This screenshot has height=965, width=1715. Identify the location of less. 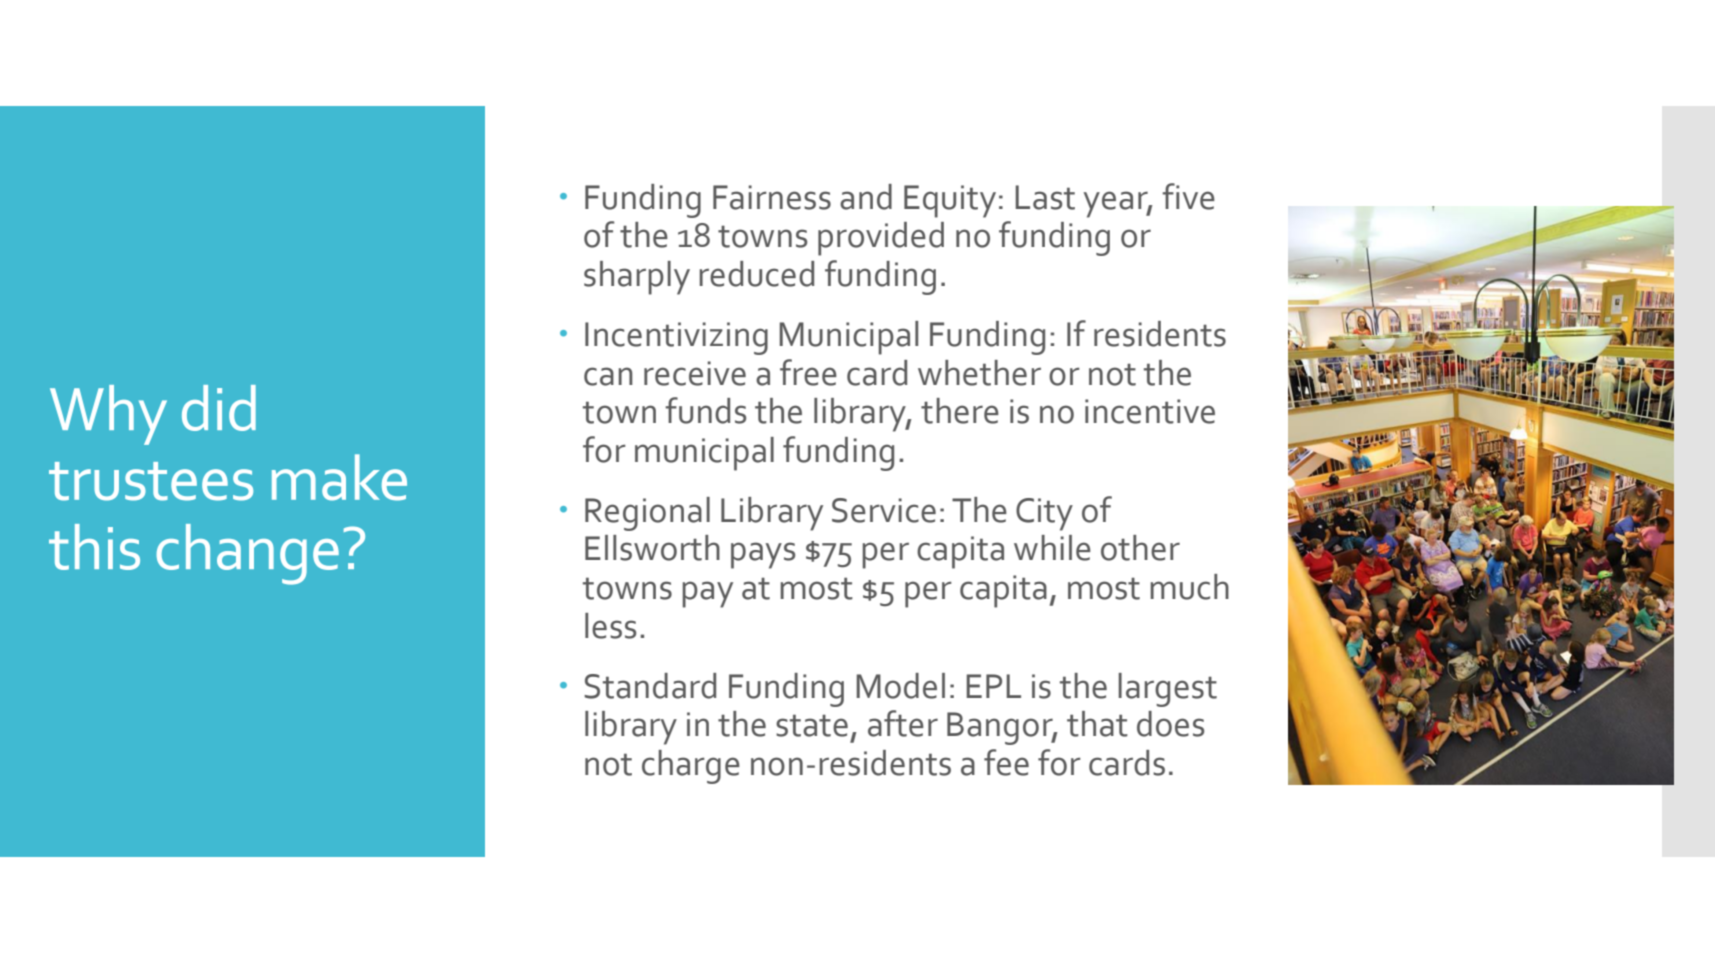
(610, 626).
